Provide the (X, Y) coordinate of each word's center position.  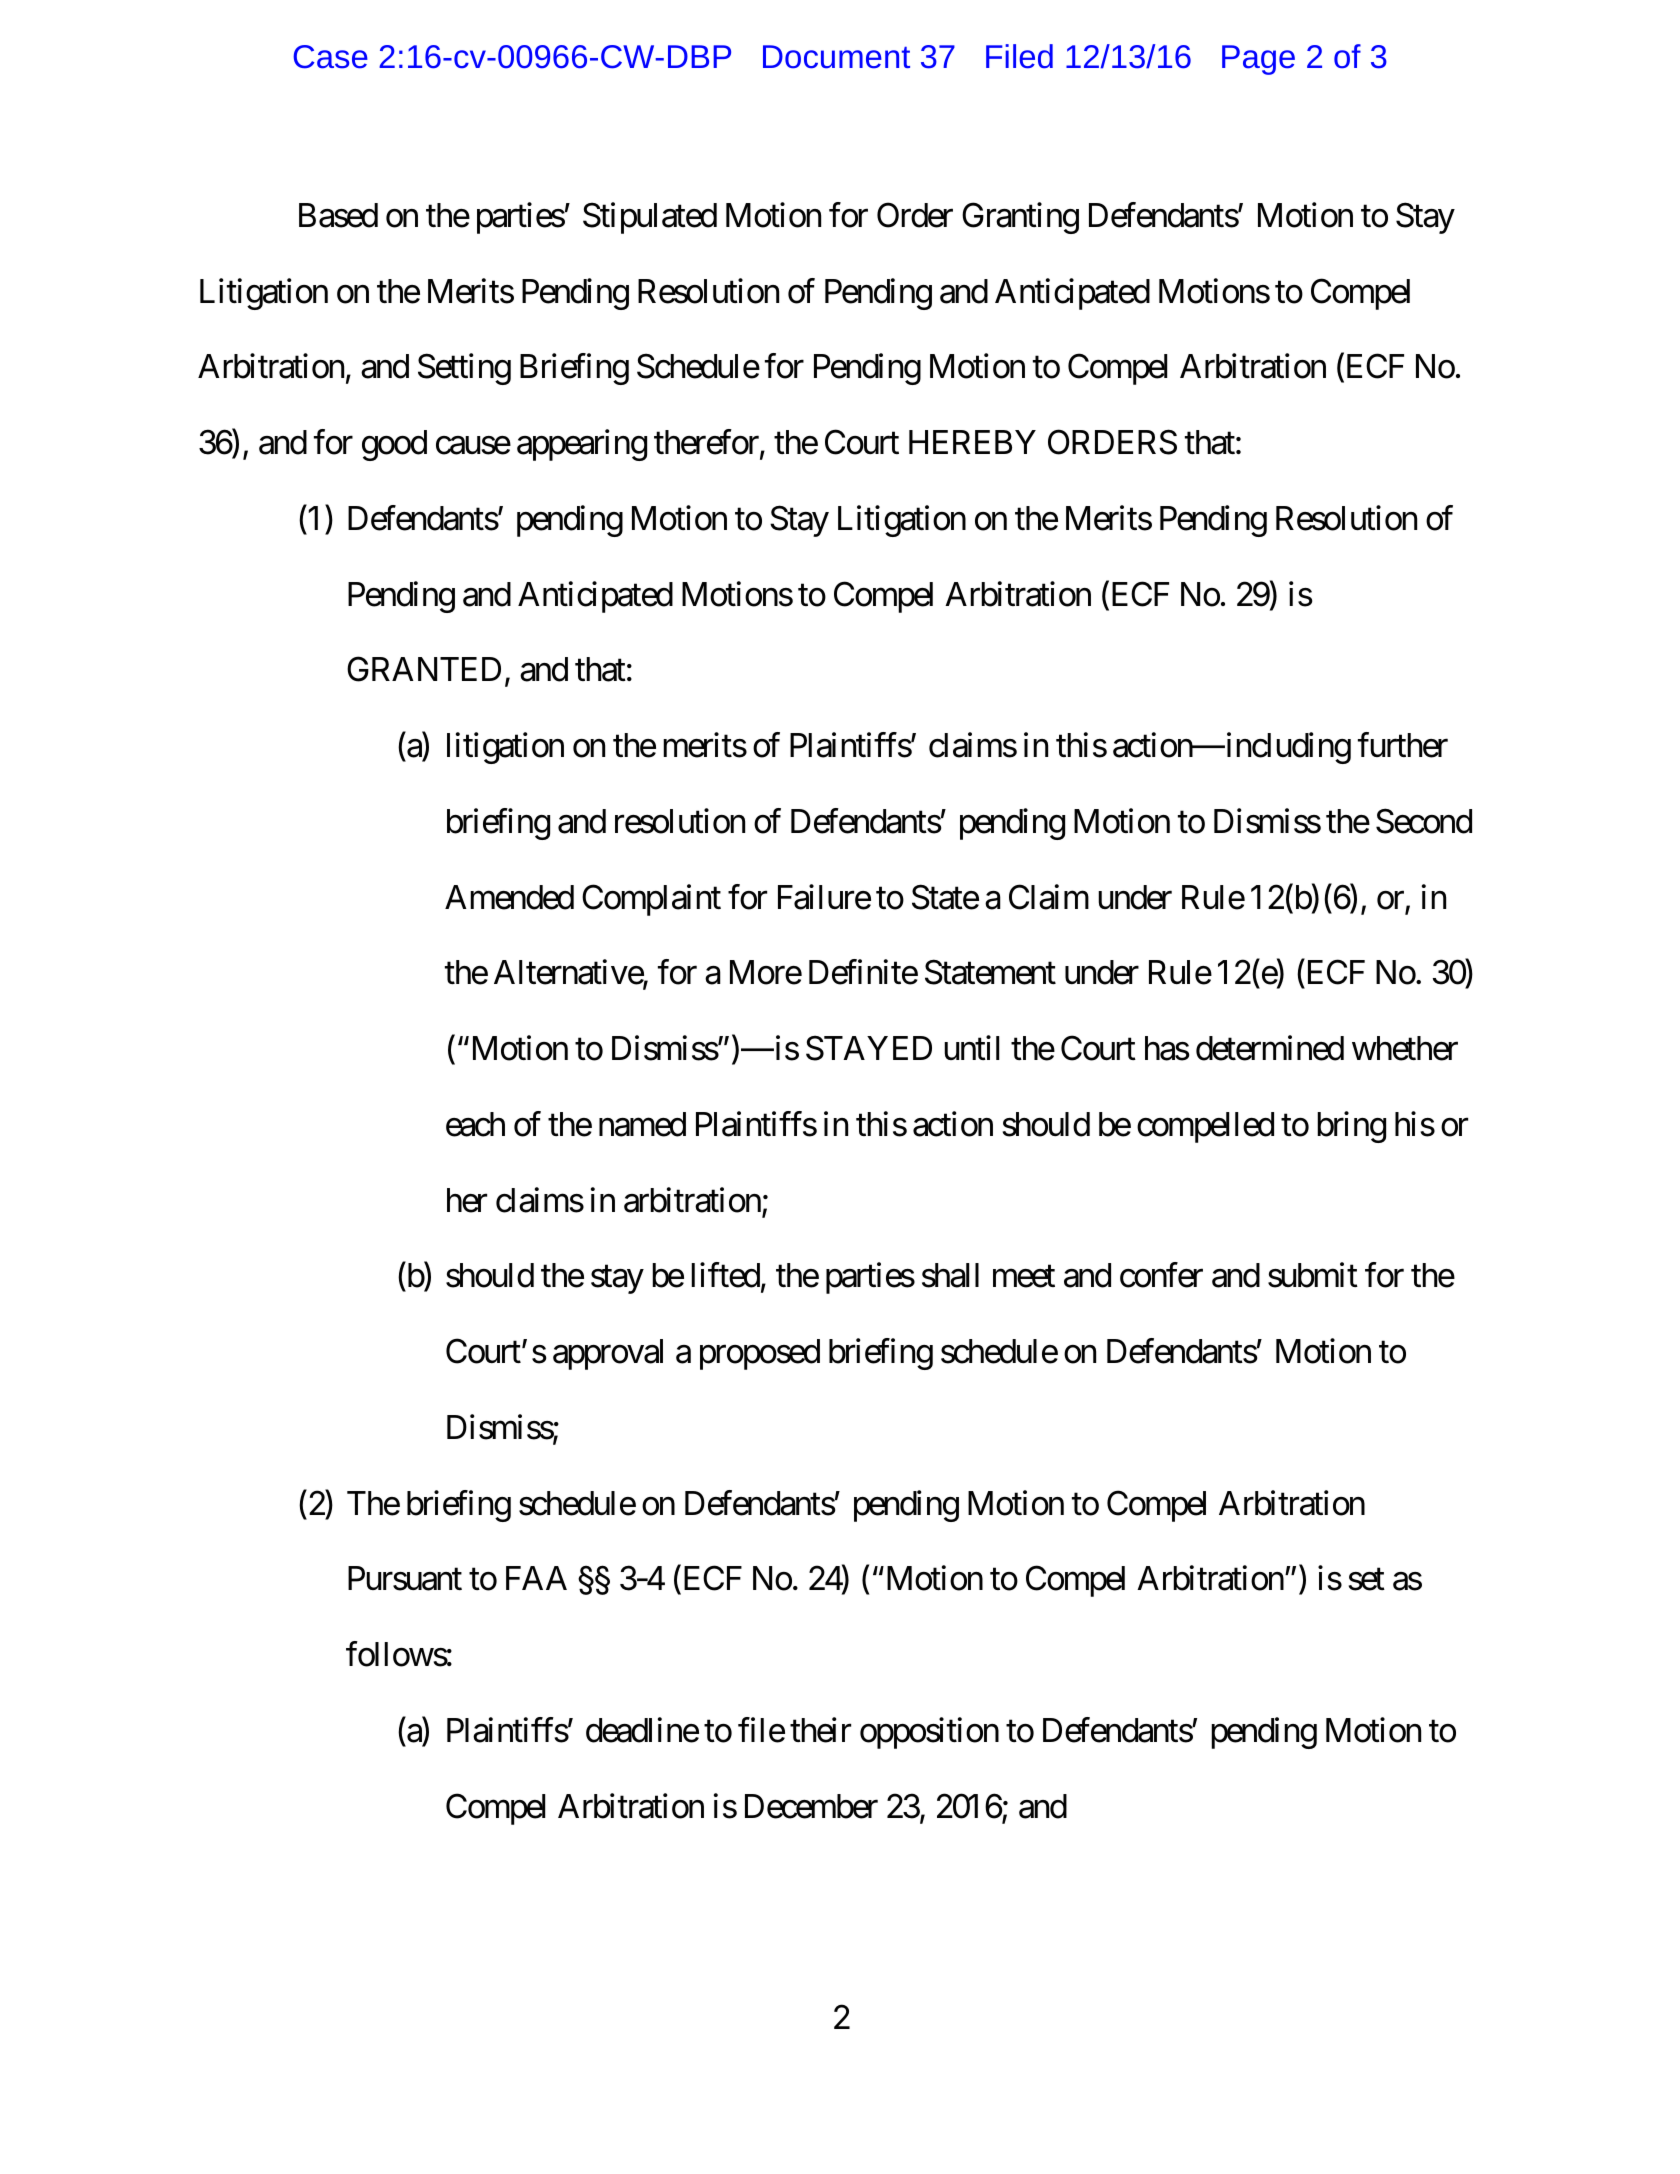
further (1403, 745)
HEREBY (972, 442)
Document (836, 57)
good (394, 445)
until (971, 1048)
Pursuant (405, 1579)
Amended (509, 897)
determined (1270, 1048)
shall (950, 1275)
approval (608, 1354)
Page (1258, 60)
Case (330, 57)
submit (1313, 1275)
